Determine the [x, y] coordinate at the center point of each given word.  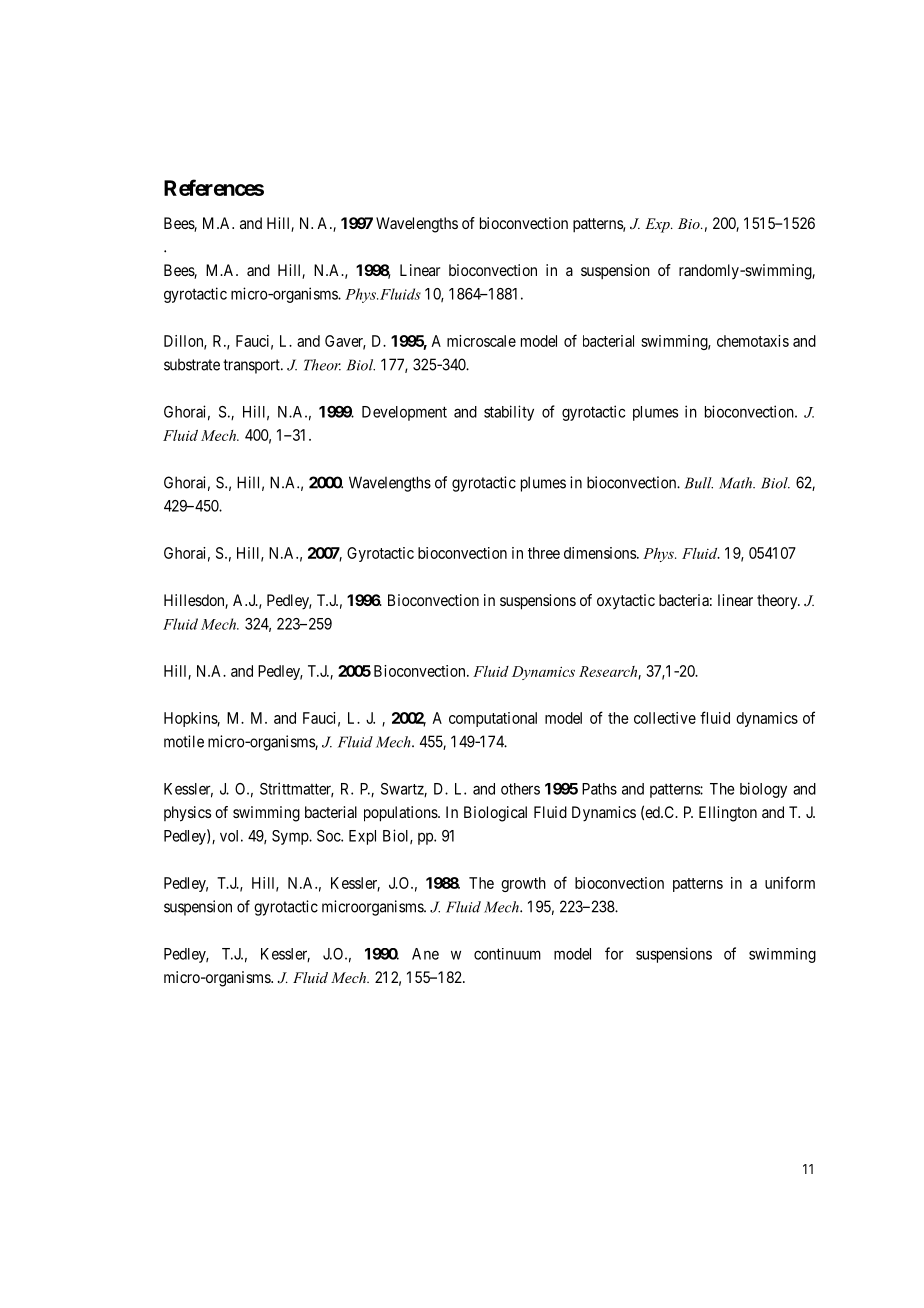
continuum [507, 954]
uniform [790, 882]
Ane [425, 954]
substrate [192, 365]
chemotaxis [753, 341]
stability [509, 413]
